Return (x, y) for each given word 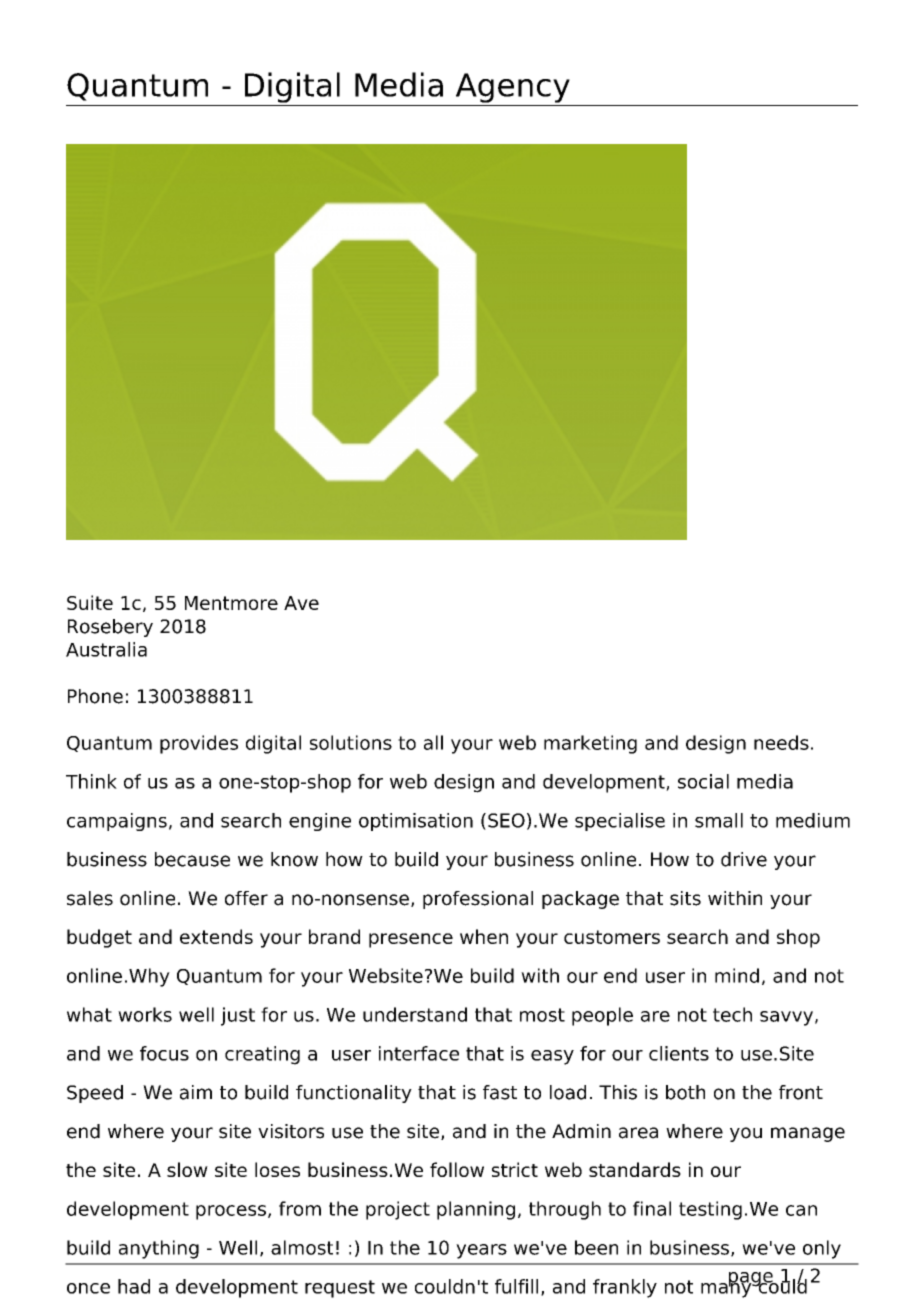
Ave (301, 603)
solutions (351, 742)
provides (199, 744)
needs (781, 742)
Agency (513, 88)
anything (159, 1249)
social (703, 781)
